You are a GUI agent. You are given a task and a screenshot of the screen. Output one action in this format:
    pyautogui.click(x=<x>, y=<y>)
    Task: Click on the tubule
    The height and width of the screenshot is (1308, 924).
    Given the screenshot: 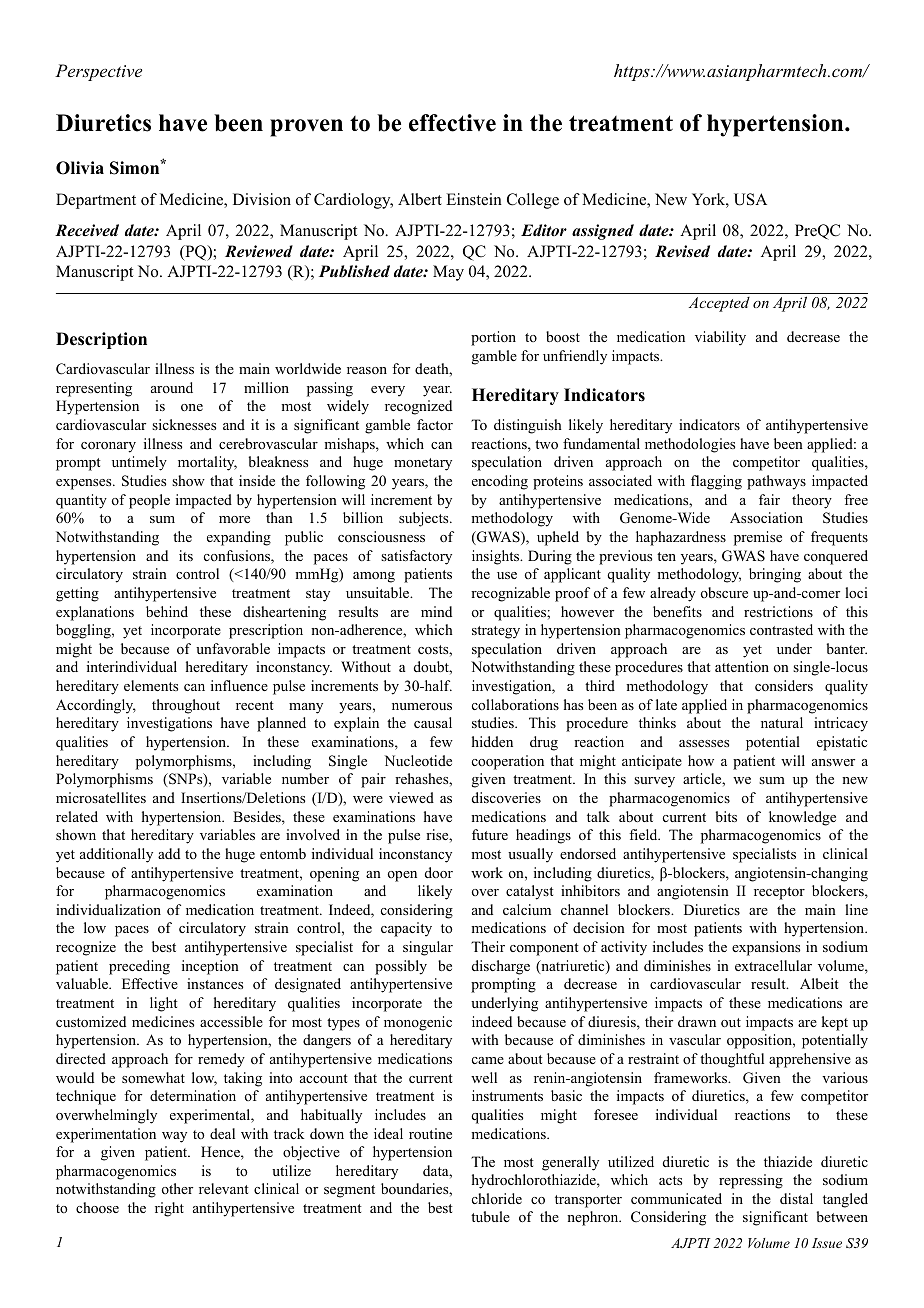 What is the action you would take?
    pyautogui.click(x=490, y=1216)
